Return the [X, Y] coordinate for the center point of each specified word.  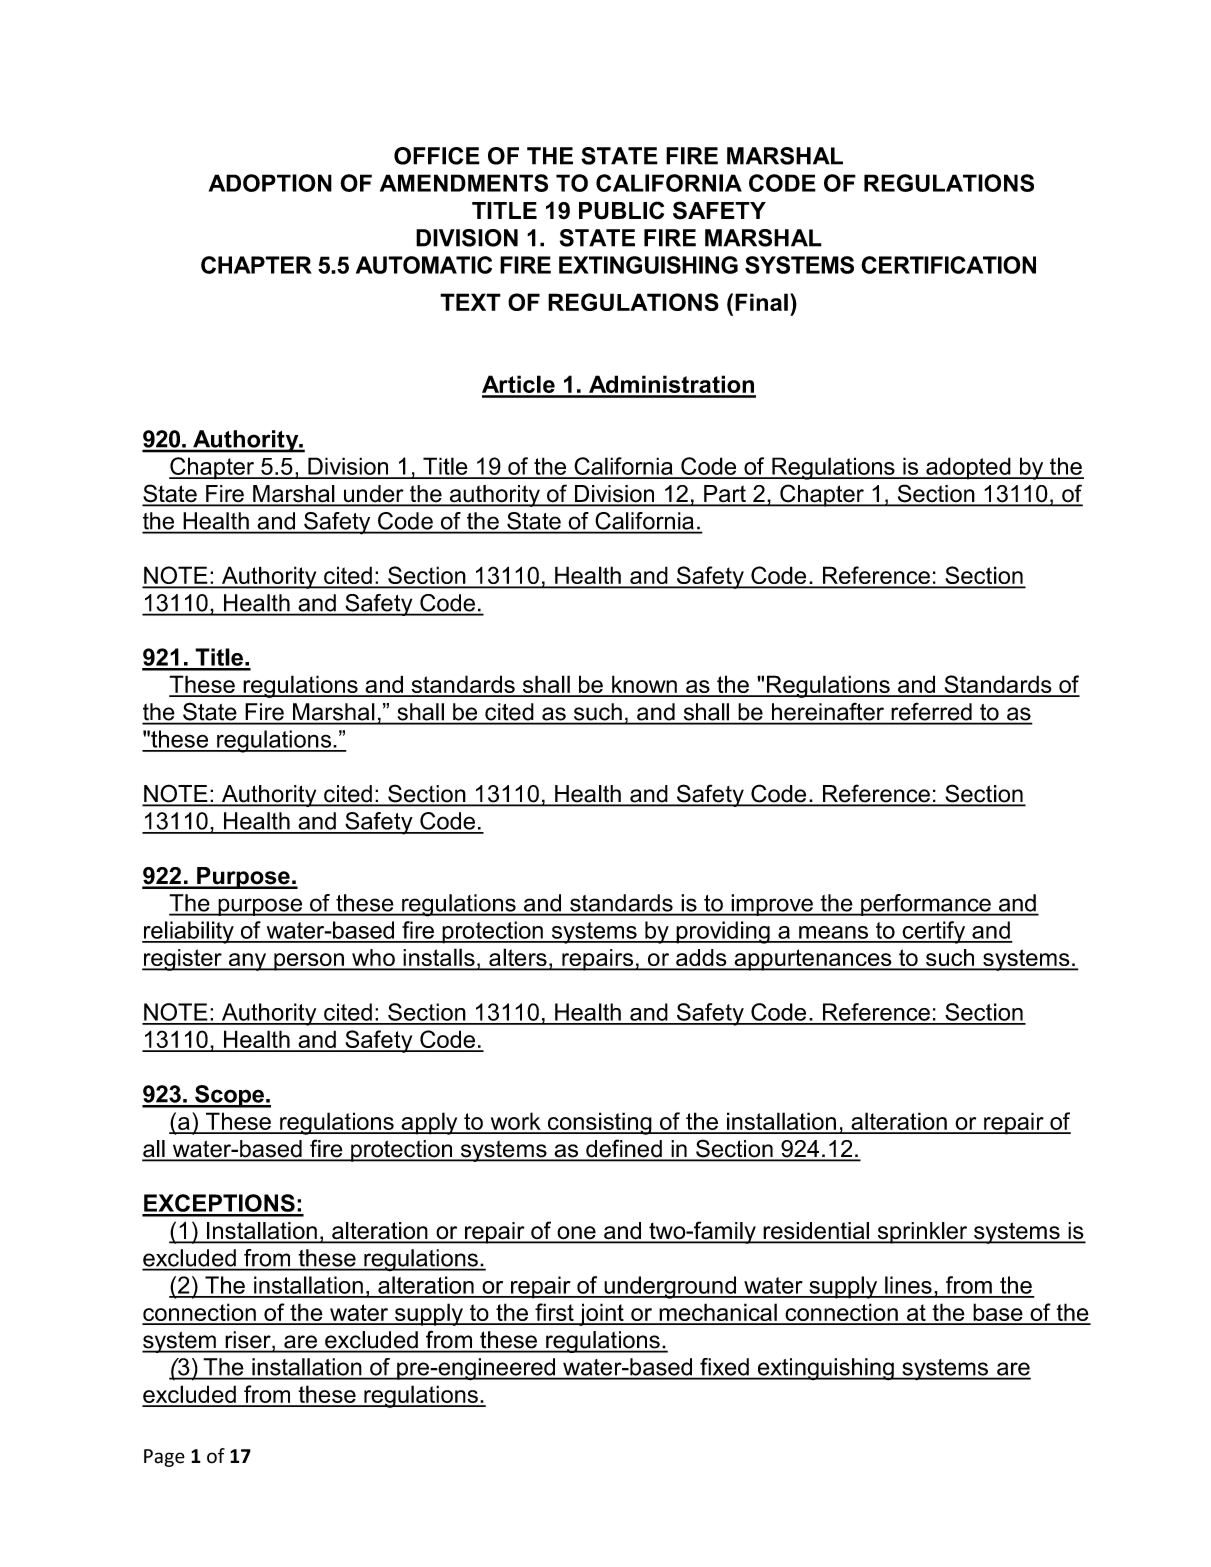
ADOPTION [270, 183]
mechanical [718, 1313]
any [247, 962]
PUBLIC [621, 210]
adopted [968, 468]
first [554, 1313]
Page [164, 1458]
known [644, 685]
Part [725, 495]
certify [934, 932]
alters [518, 959]
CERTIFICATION [948, 265]
